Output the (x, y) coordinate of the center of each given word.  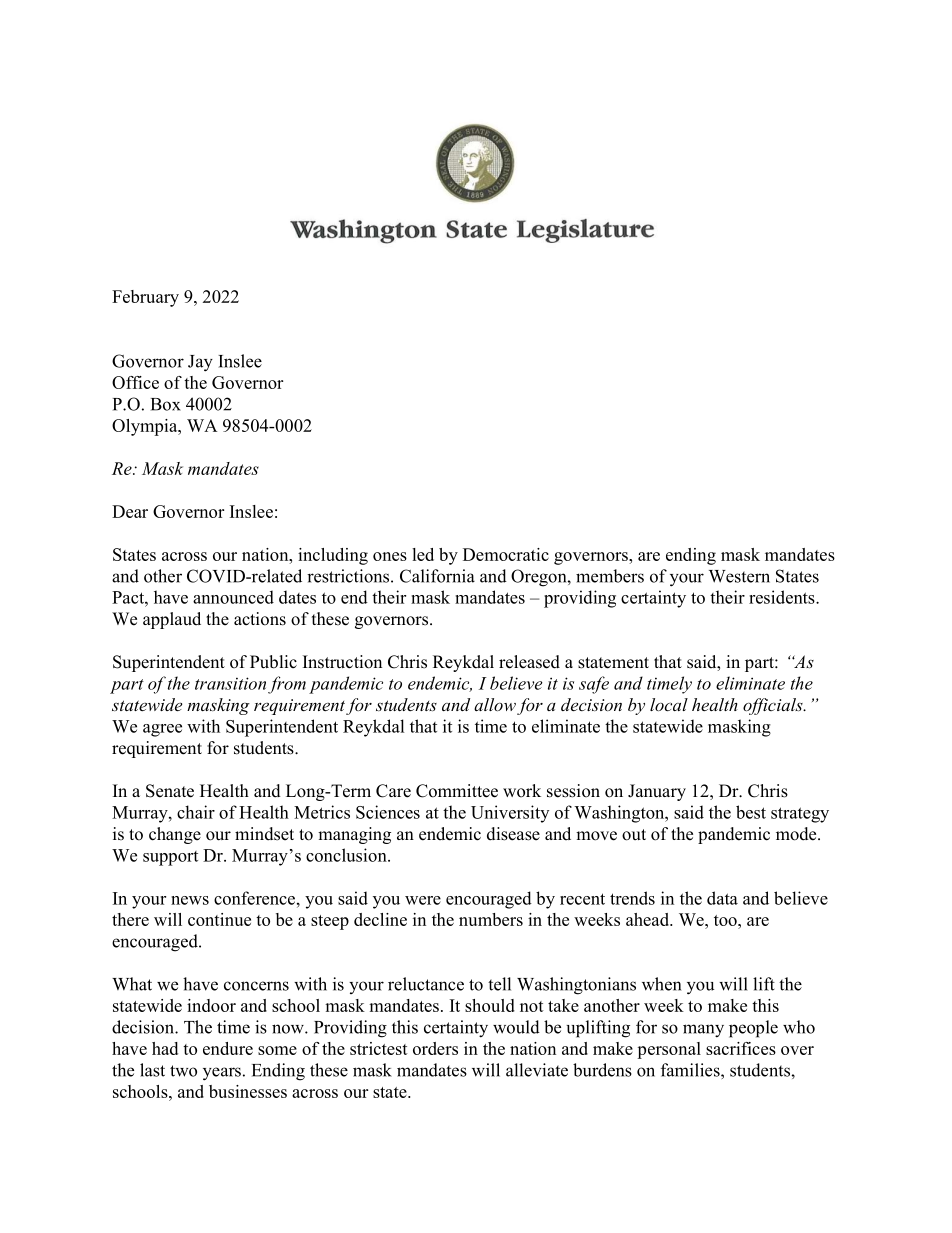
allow (495, 704)
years (222, 1074)
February (145, 298)
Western (739, 576)
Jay (200, 363)
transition (230, 683)
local (669, 704)
